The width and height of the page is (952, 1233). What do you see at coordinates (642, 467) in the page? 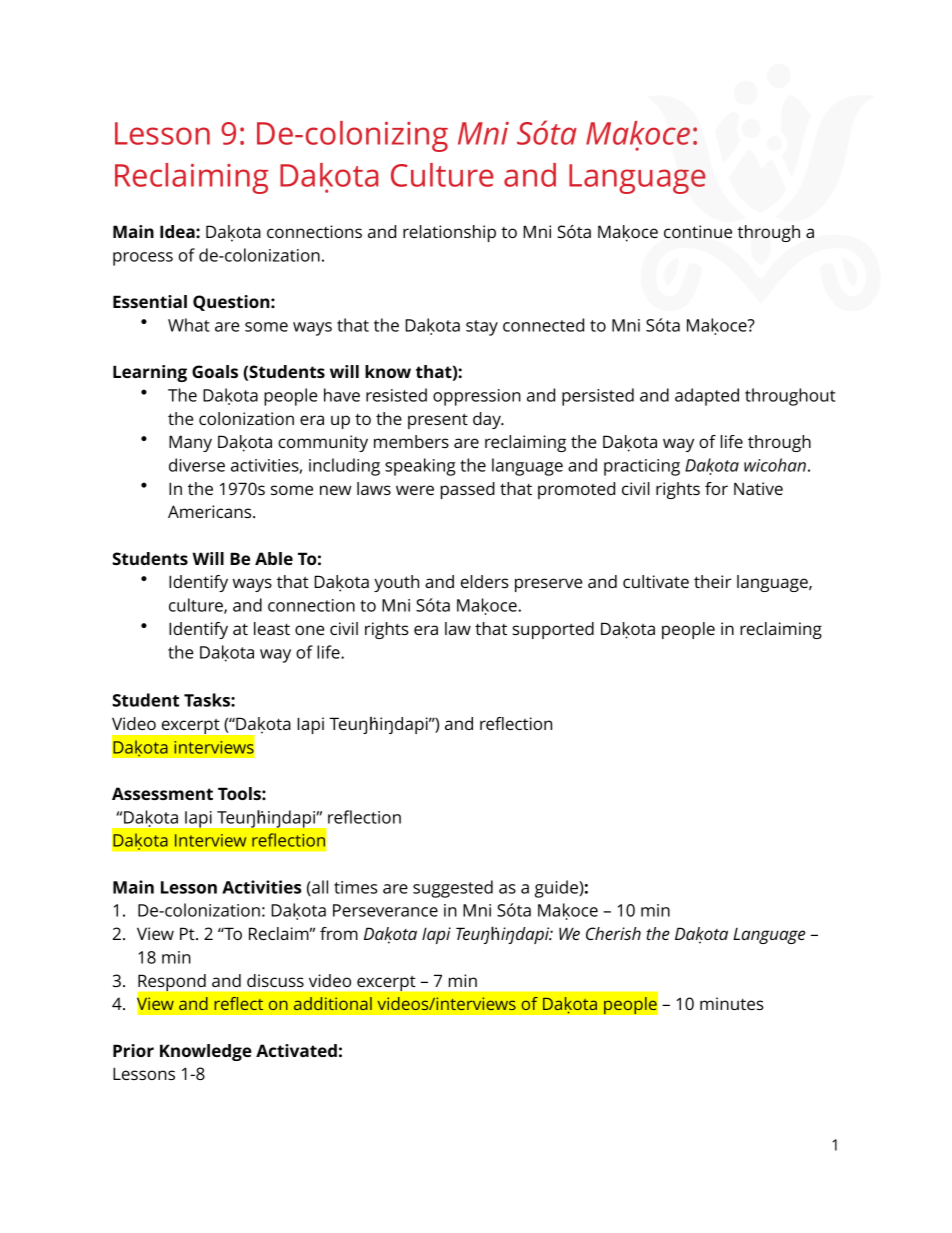
I see `practicing` at bounding box center [642, 467].
